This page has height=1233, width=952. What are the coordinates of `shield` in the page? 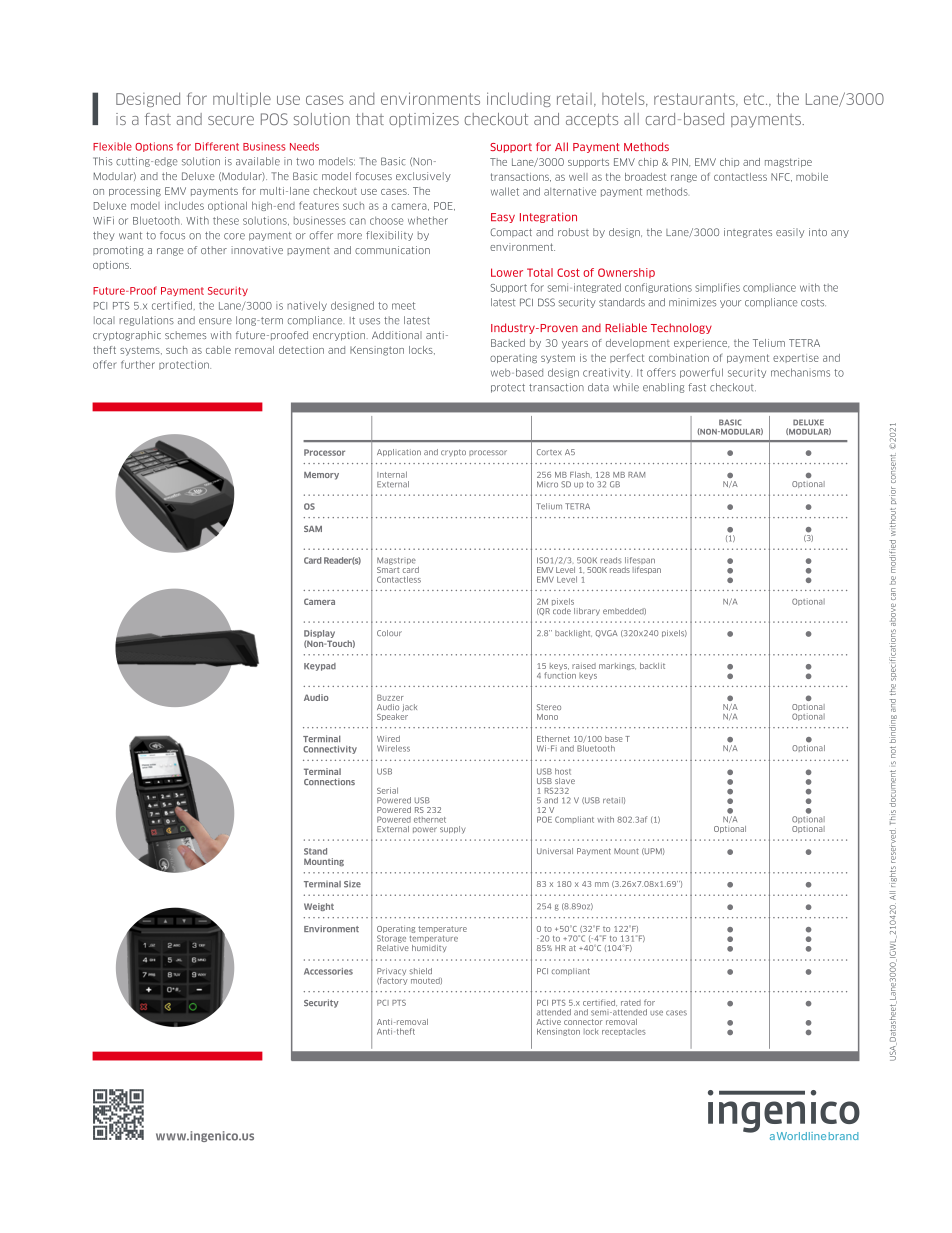 It's located at (420, 971).
